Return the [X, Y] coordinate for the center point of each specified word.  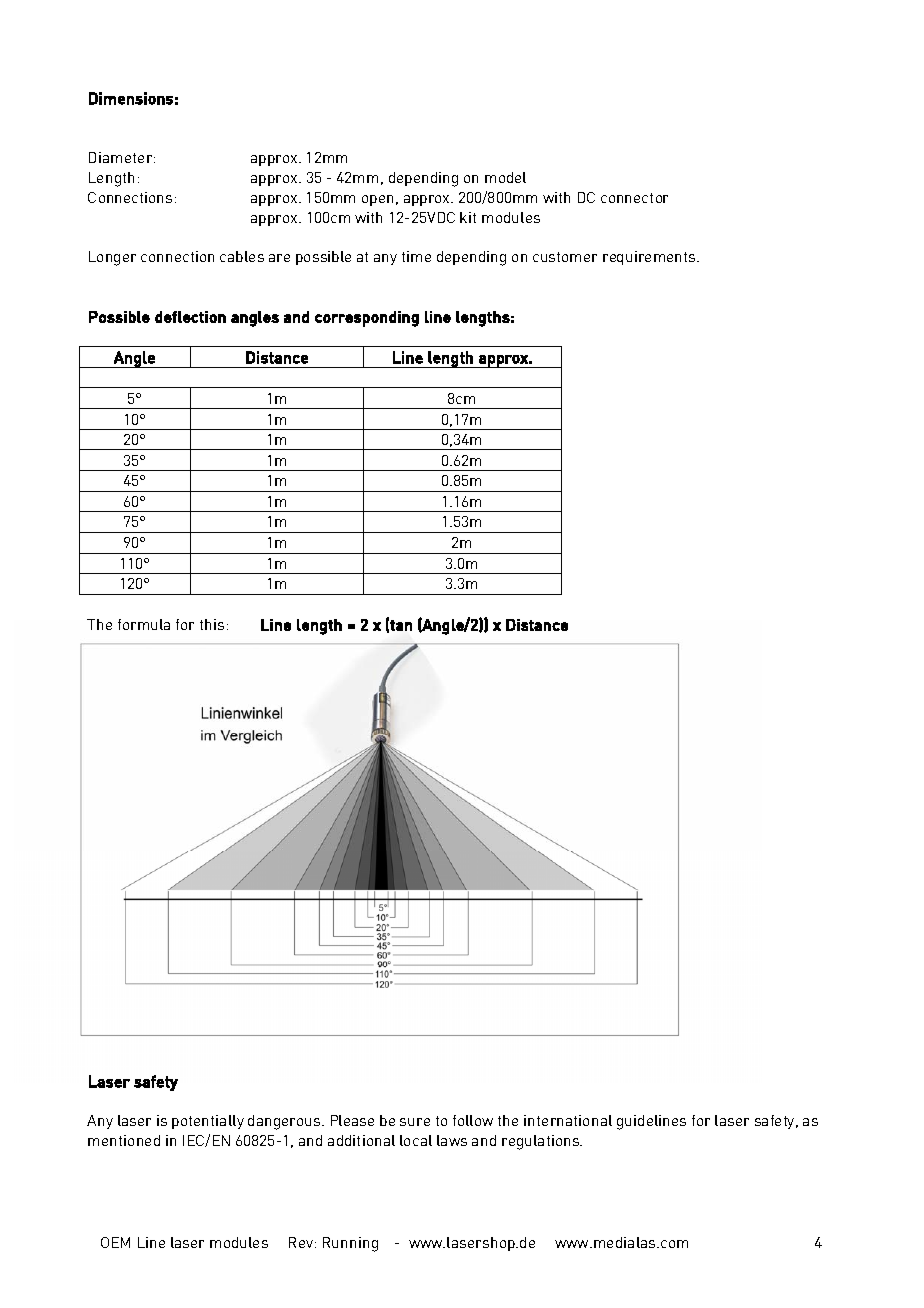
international [568, 1120]
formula [144, 624]
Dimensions [131, 98]
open [377, 200]
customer [565, 257]
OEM [115, 1242]
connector [634, 198]
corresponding [367, 319]
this [212, 624]
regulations [542, 1142]
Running [350, 1244]
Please [352, 1120]
